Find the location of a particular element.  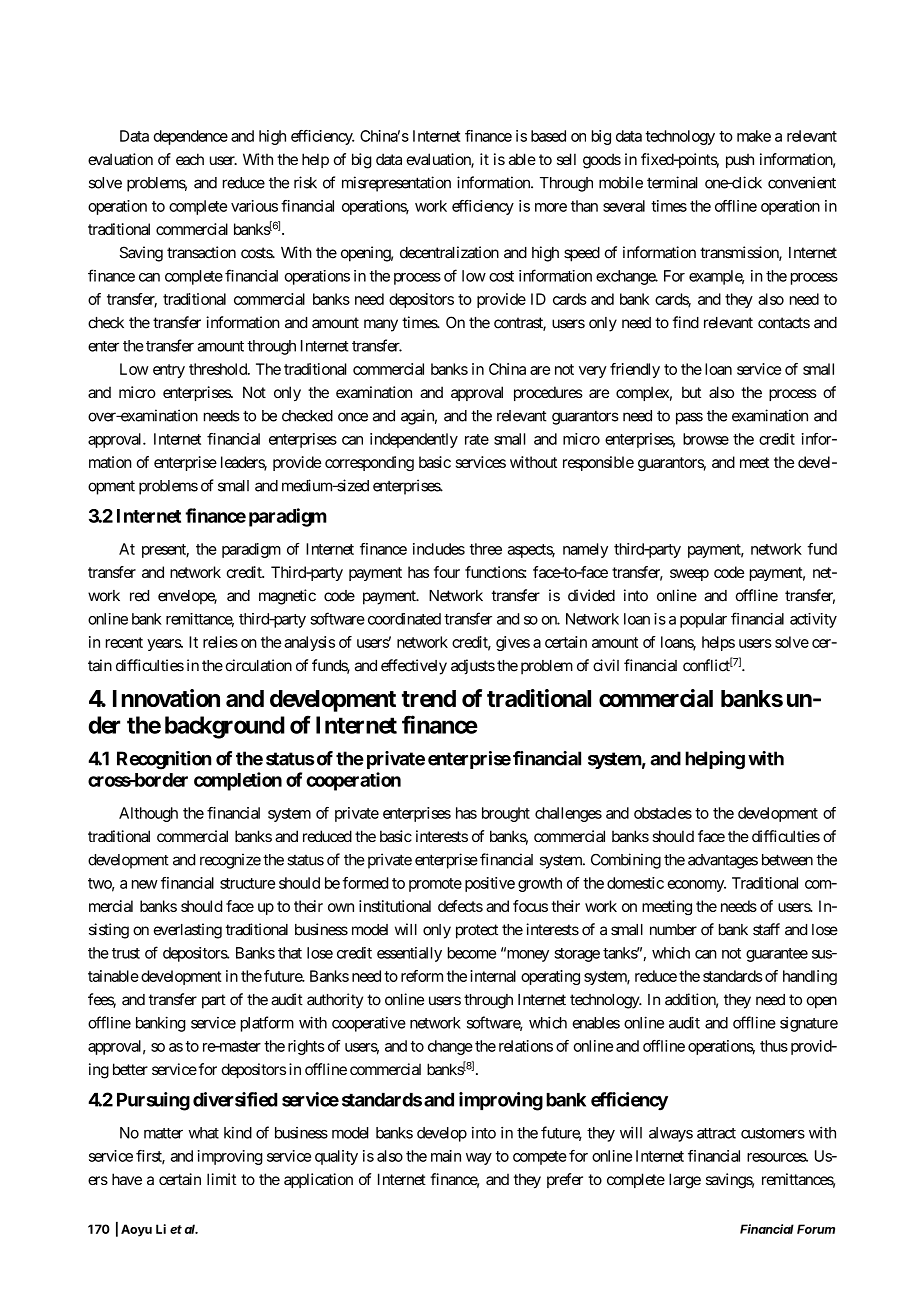

browse is located at coordinates (706, 439).
